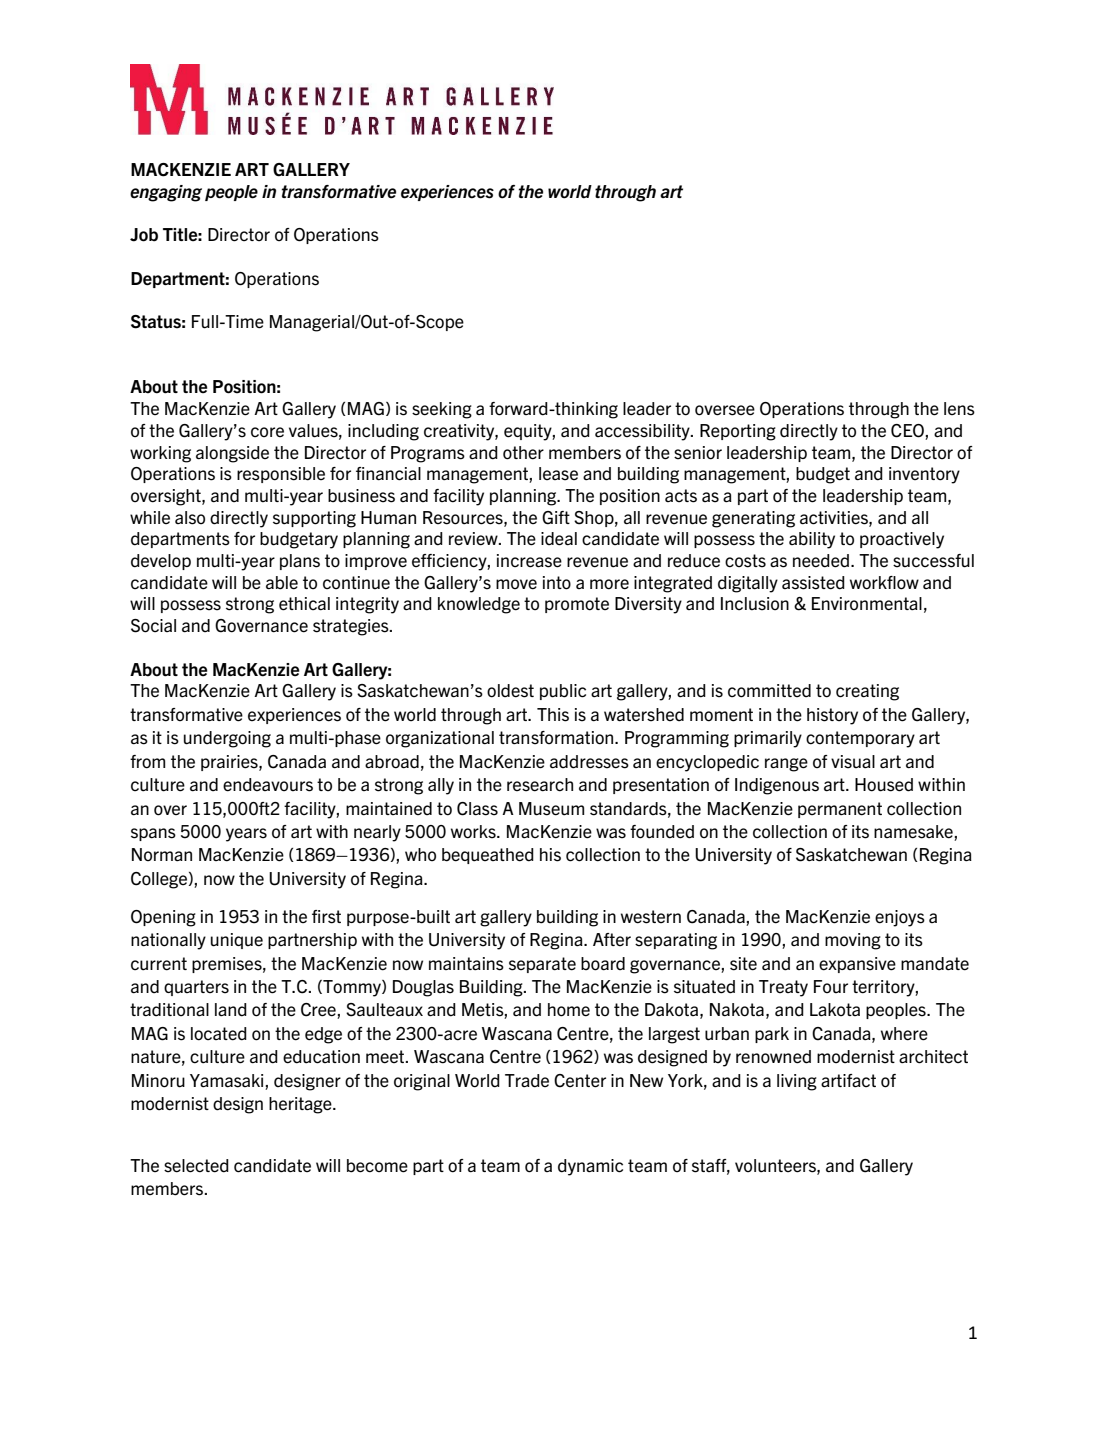  What do you see at coordinates (237, 941) in the screenshot?
I see `unique` at bounding box center [237, 941].
